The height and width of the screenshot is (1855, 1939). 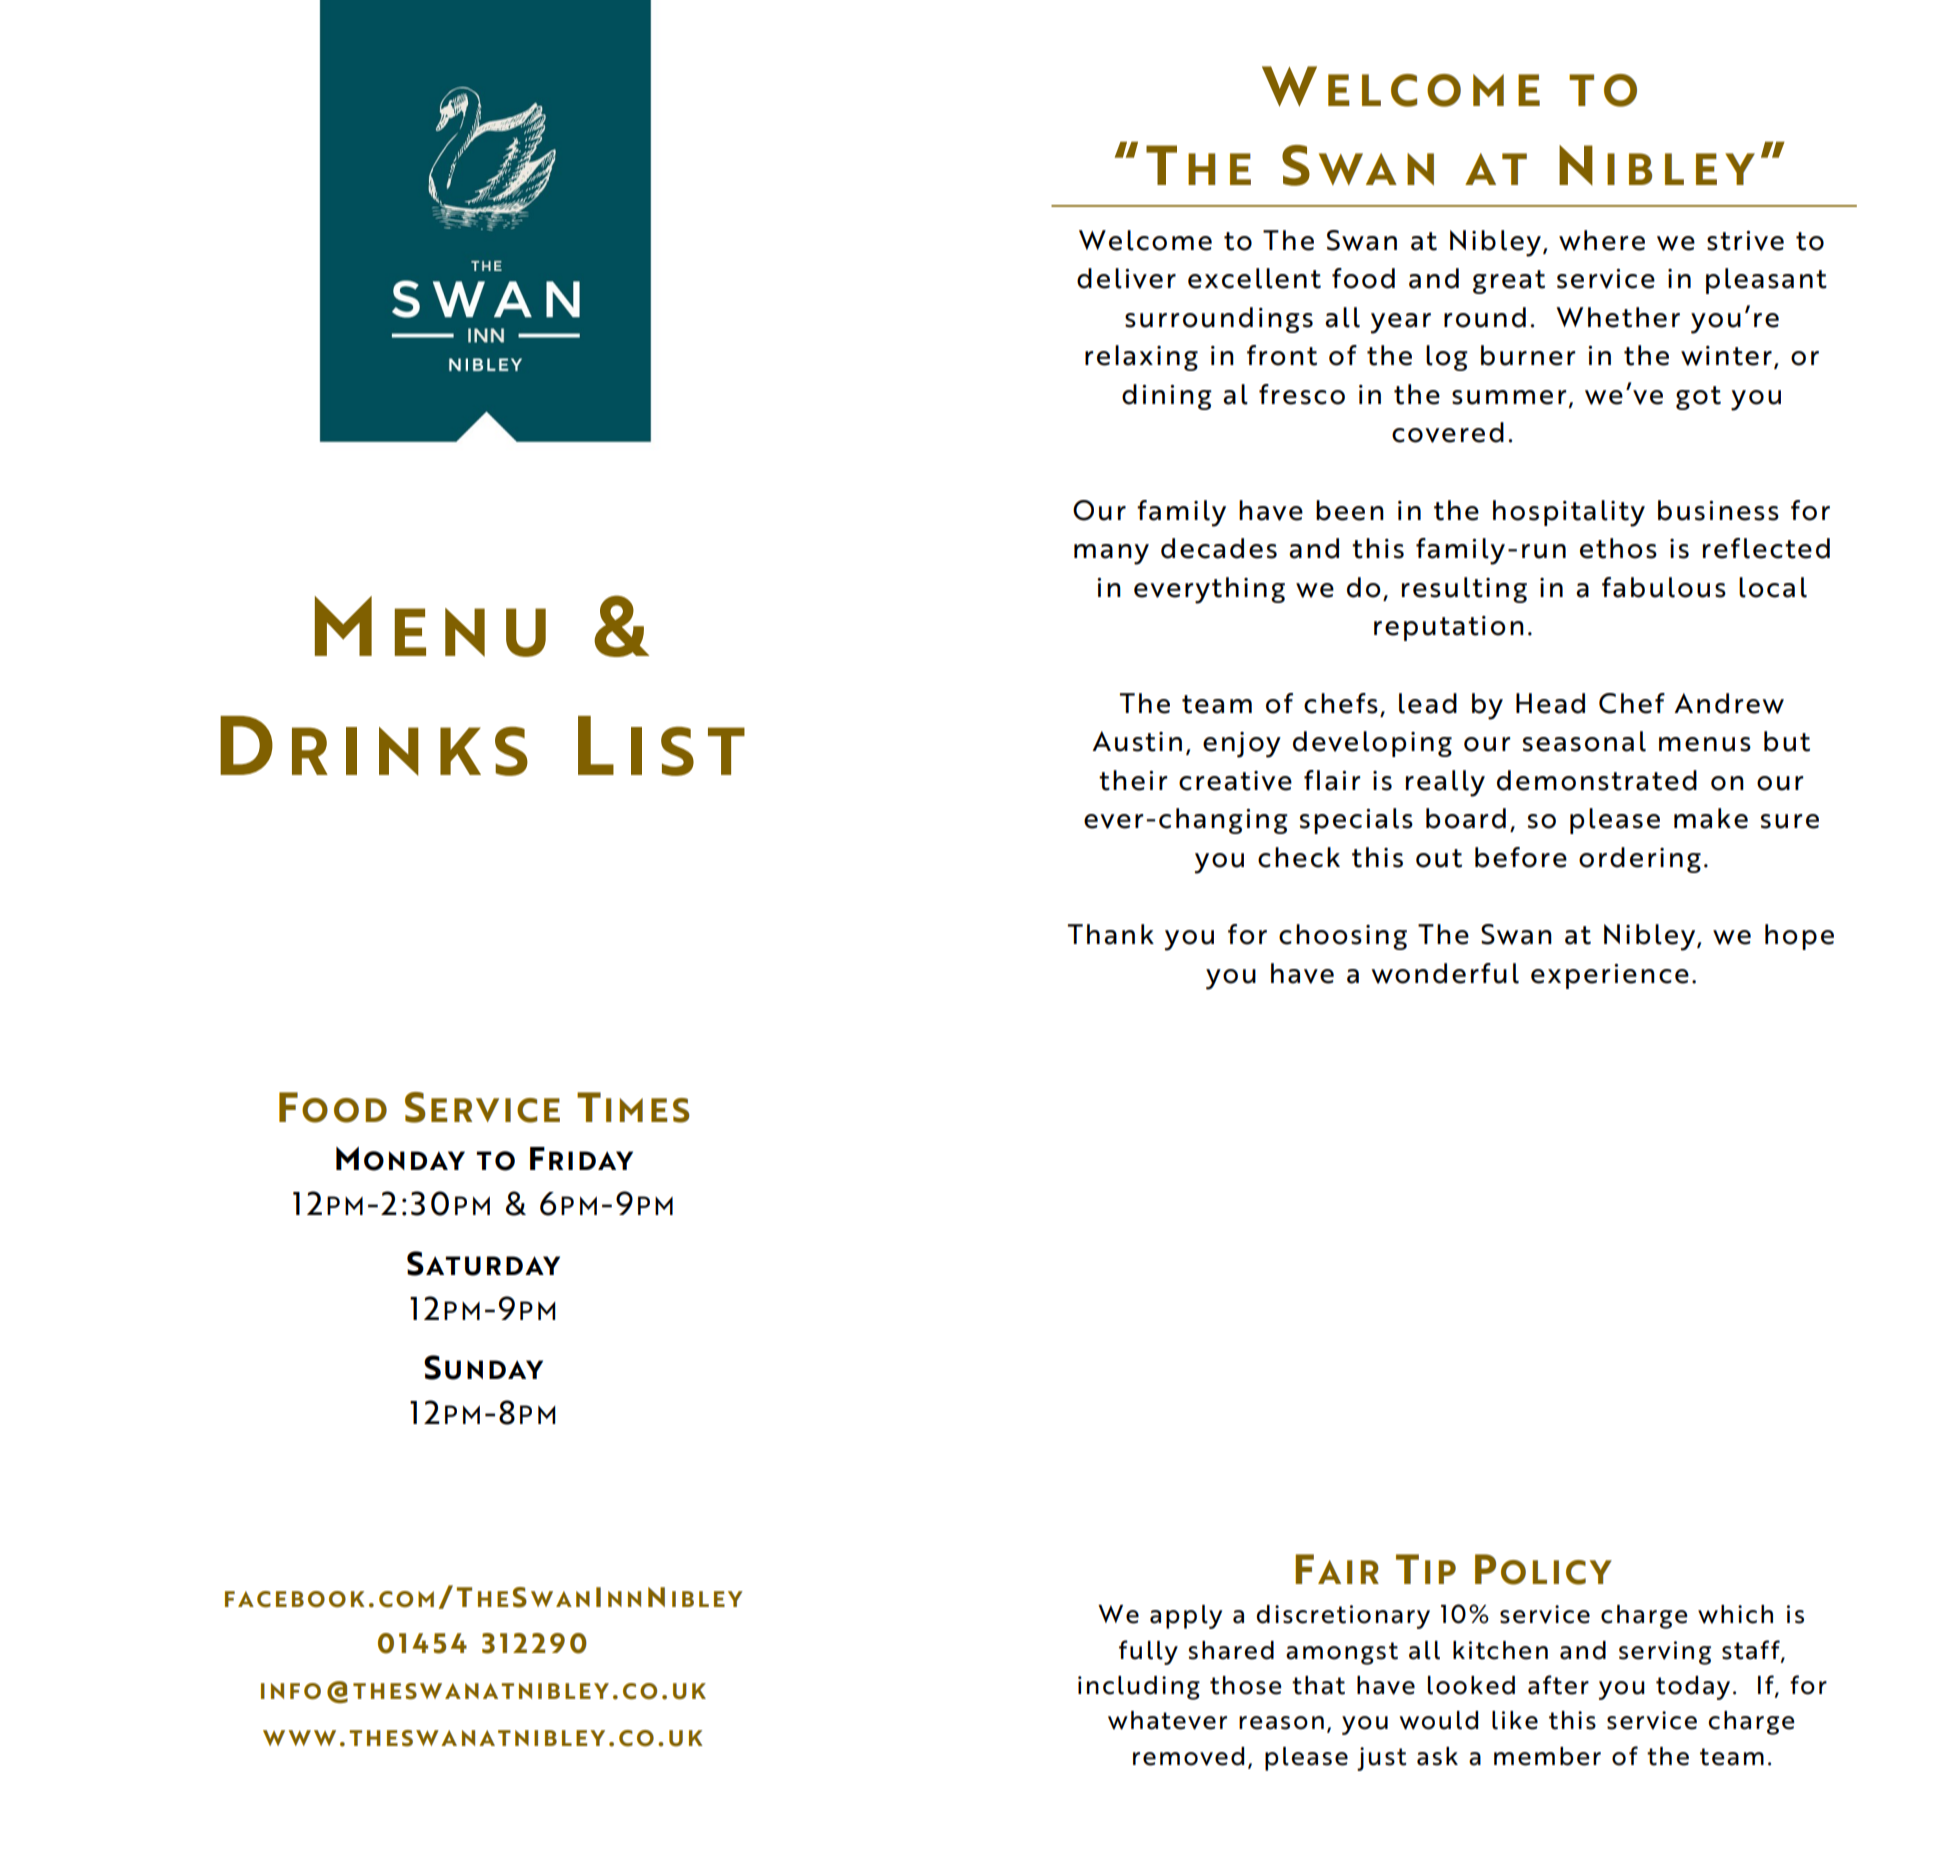 I want to click on discretionary, so click(x=1343, y=1617).
